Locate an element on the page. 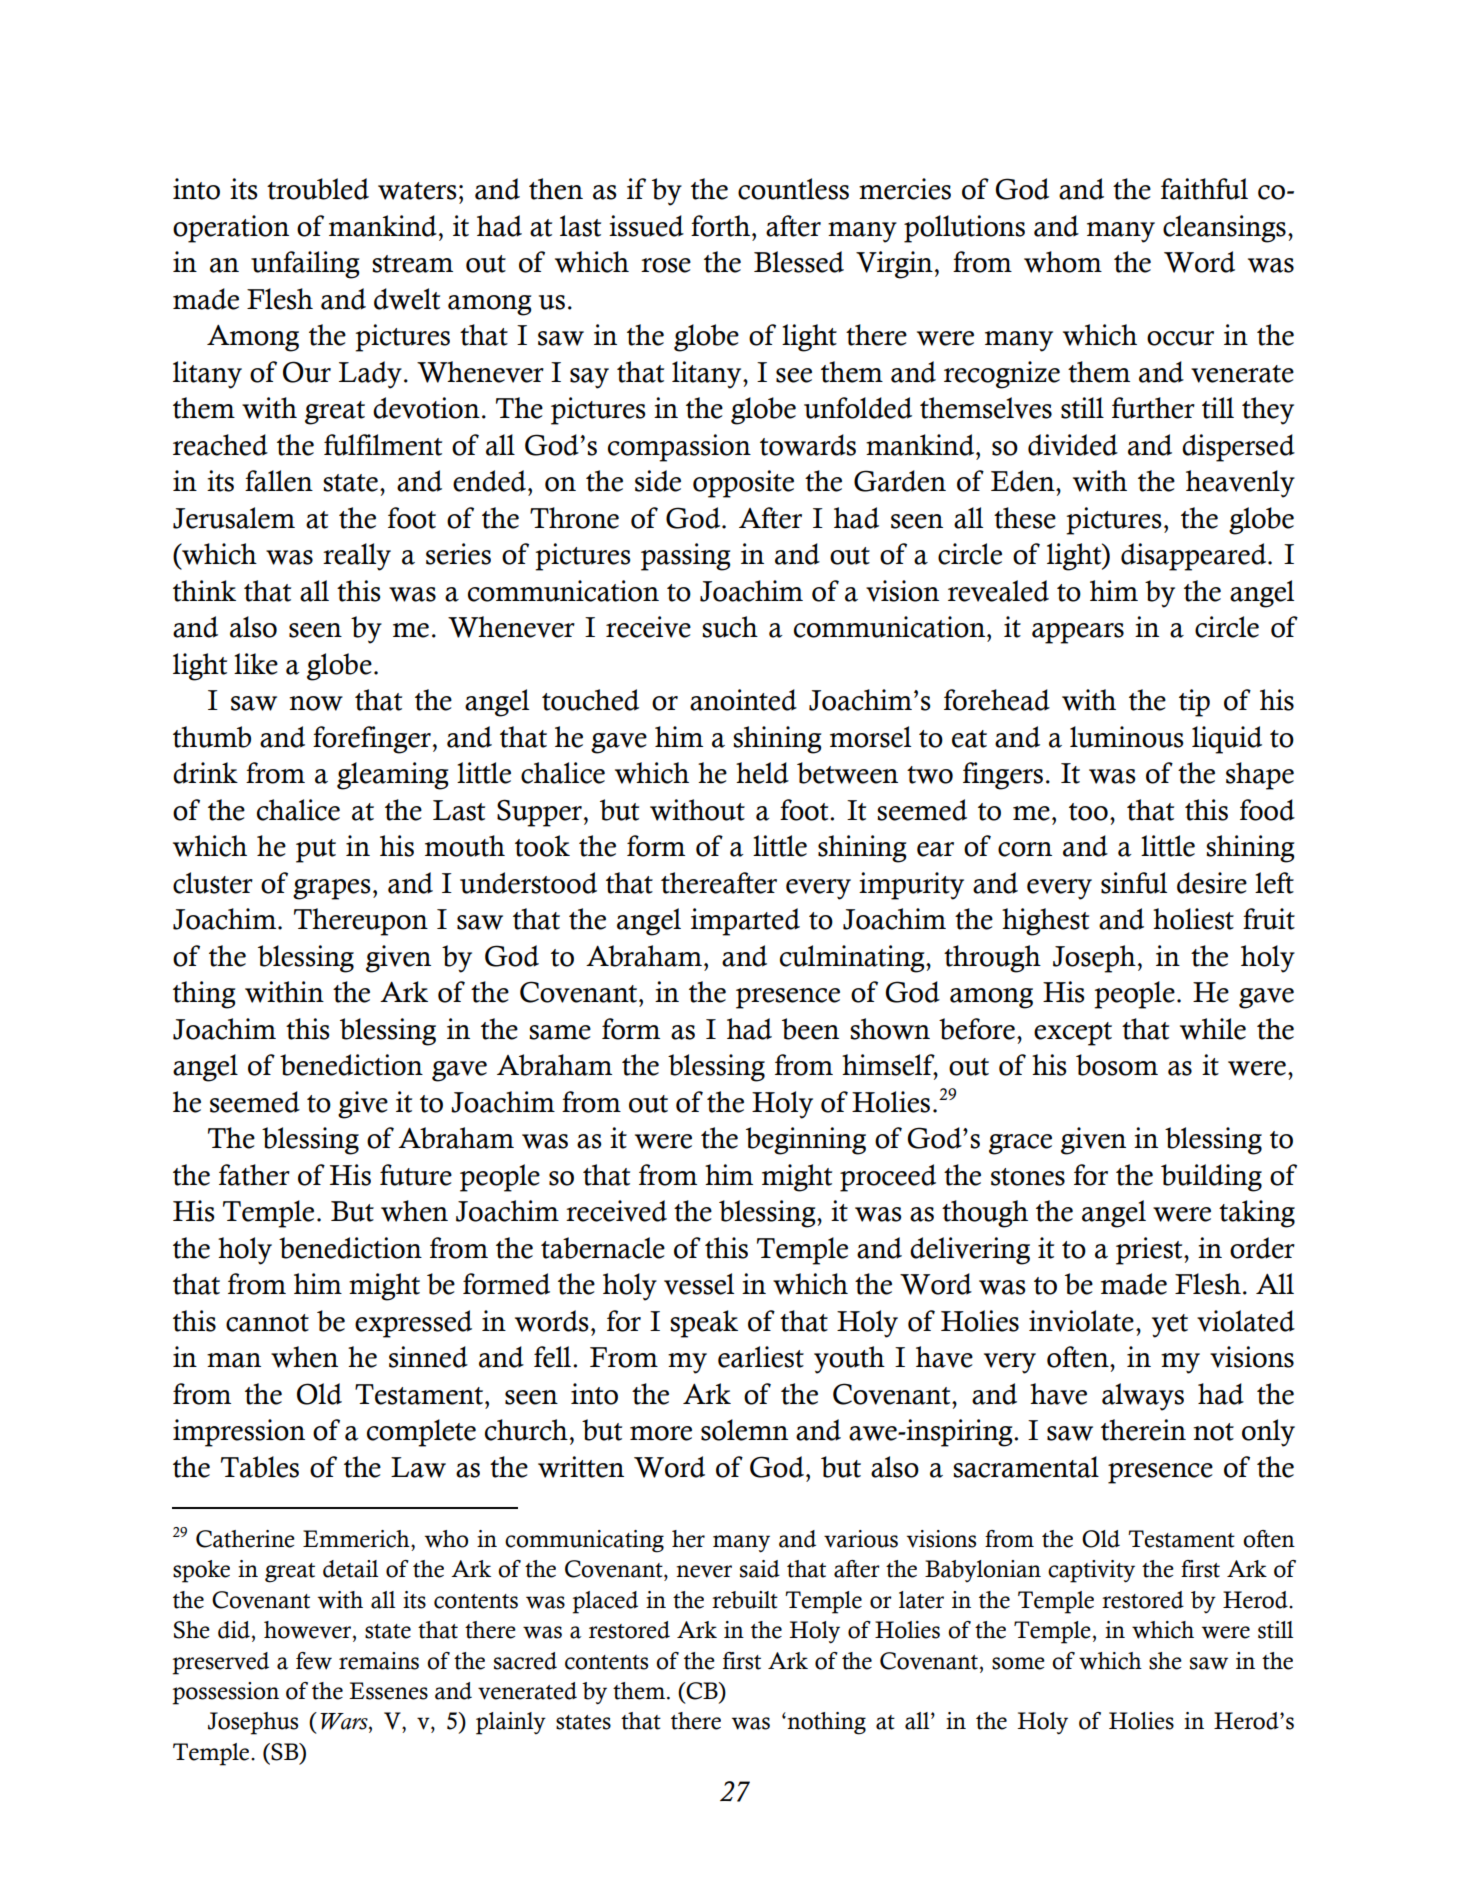 The height and width of the page is (1898, 1467). father is located at coordinates (254, 1175).
